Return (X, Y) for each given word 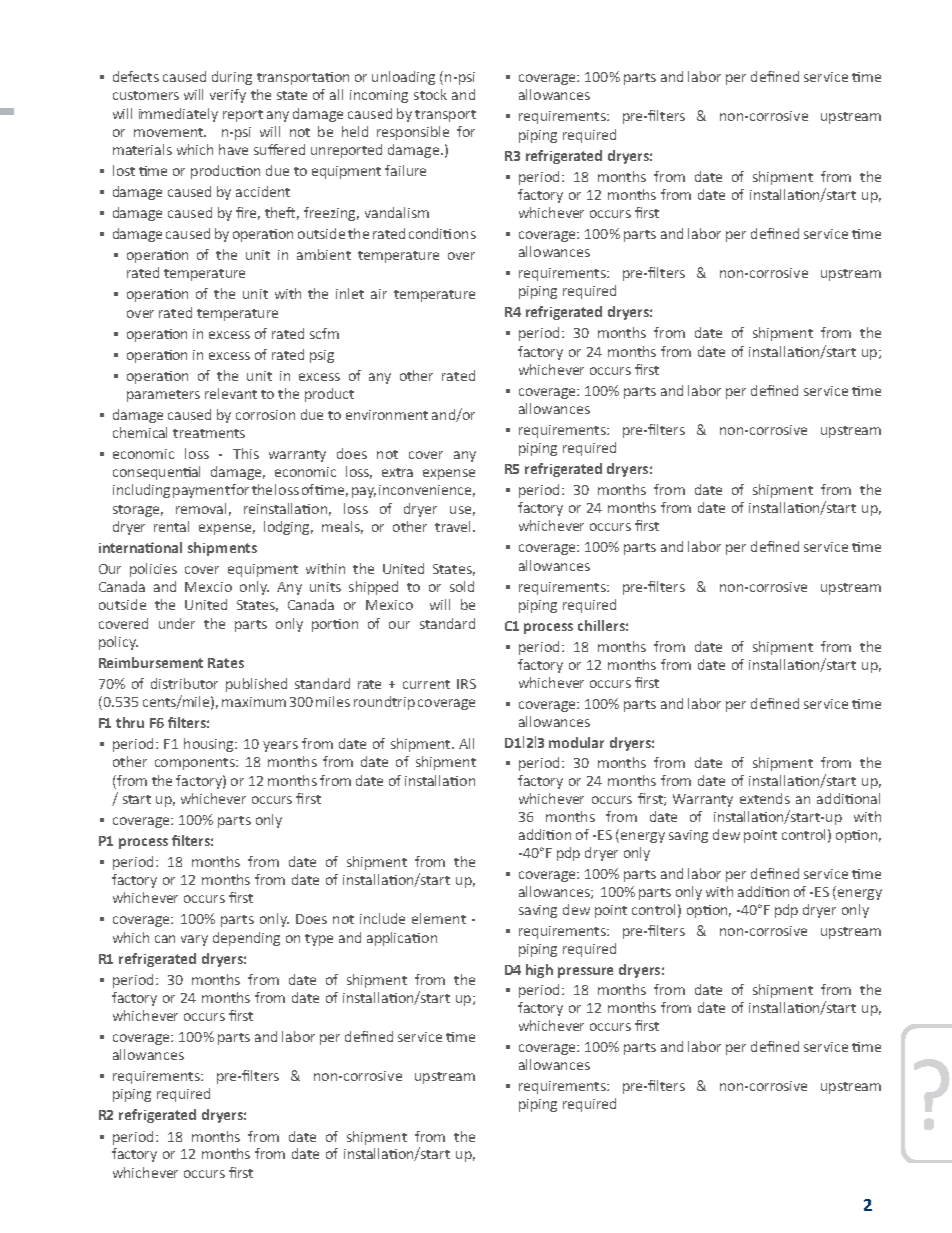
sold (462, 586)
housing (210, 745)
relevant (231, 393)
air (379, 294)
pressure (585, 972)
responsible (413, 133)
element (439, 918)
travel (452, 526)
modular (576, 742)
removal (201, 508)
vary (194, 940)
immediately (178, 115)
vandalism (397, 212)
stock (430, 94)
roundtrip (384, 703)
